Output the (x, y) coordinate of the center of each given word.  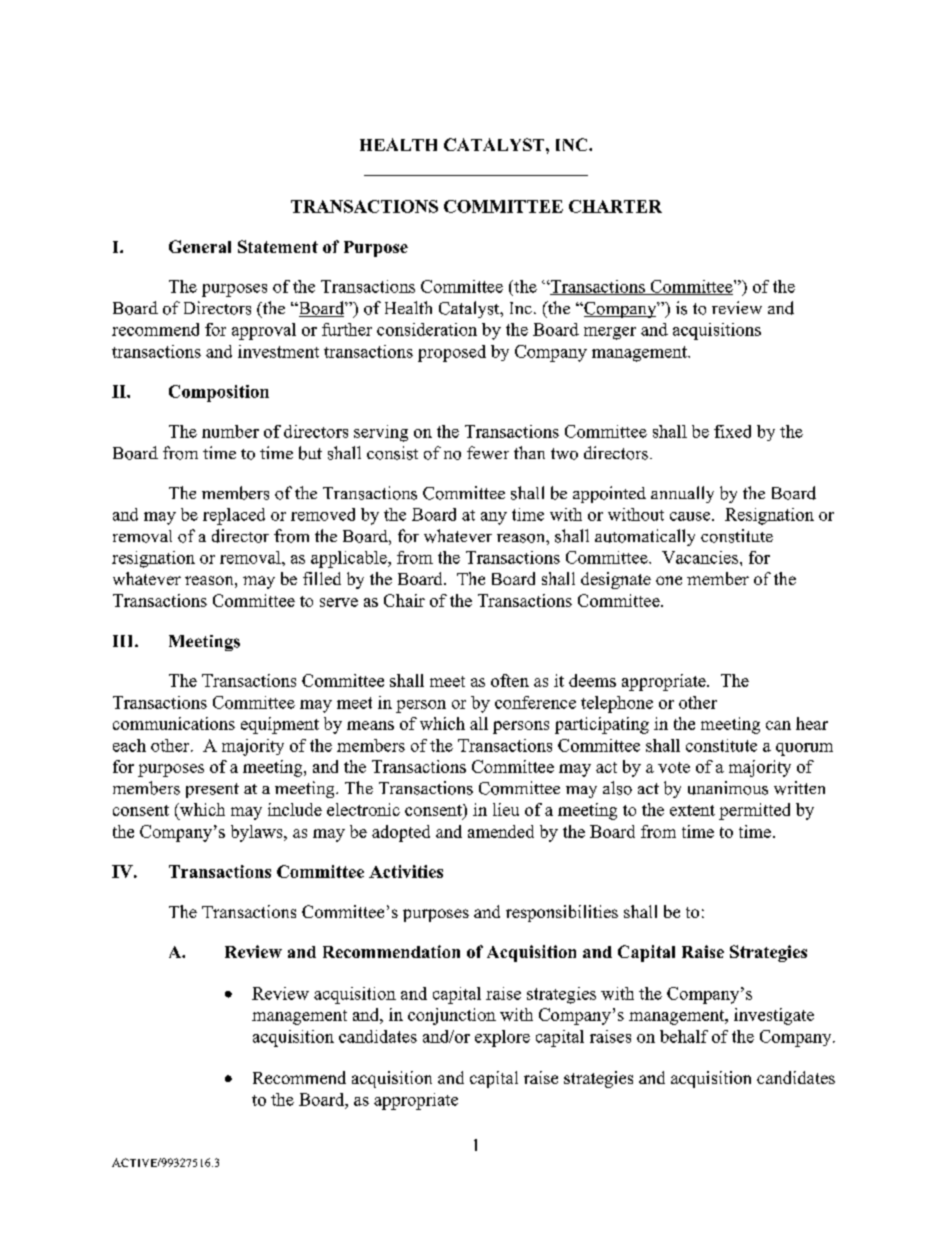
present (212, 790)
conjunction (452, 1016)
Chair (404, 600)
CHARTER (615, 206)
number (230, 431)
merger (610, 333)
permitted (754, 811)
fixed (732, 431)
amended (501, 831)
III (124, 641)
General (200, 246)
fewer (488, 452)
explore (502, 1038)
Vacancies (700, 557)
